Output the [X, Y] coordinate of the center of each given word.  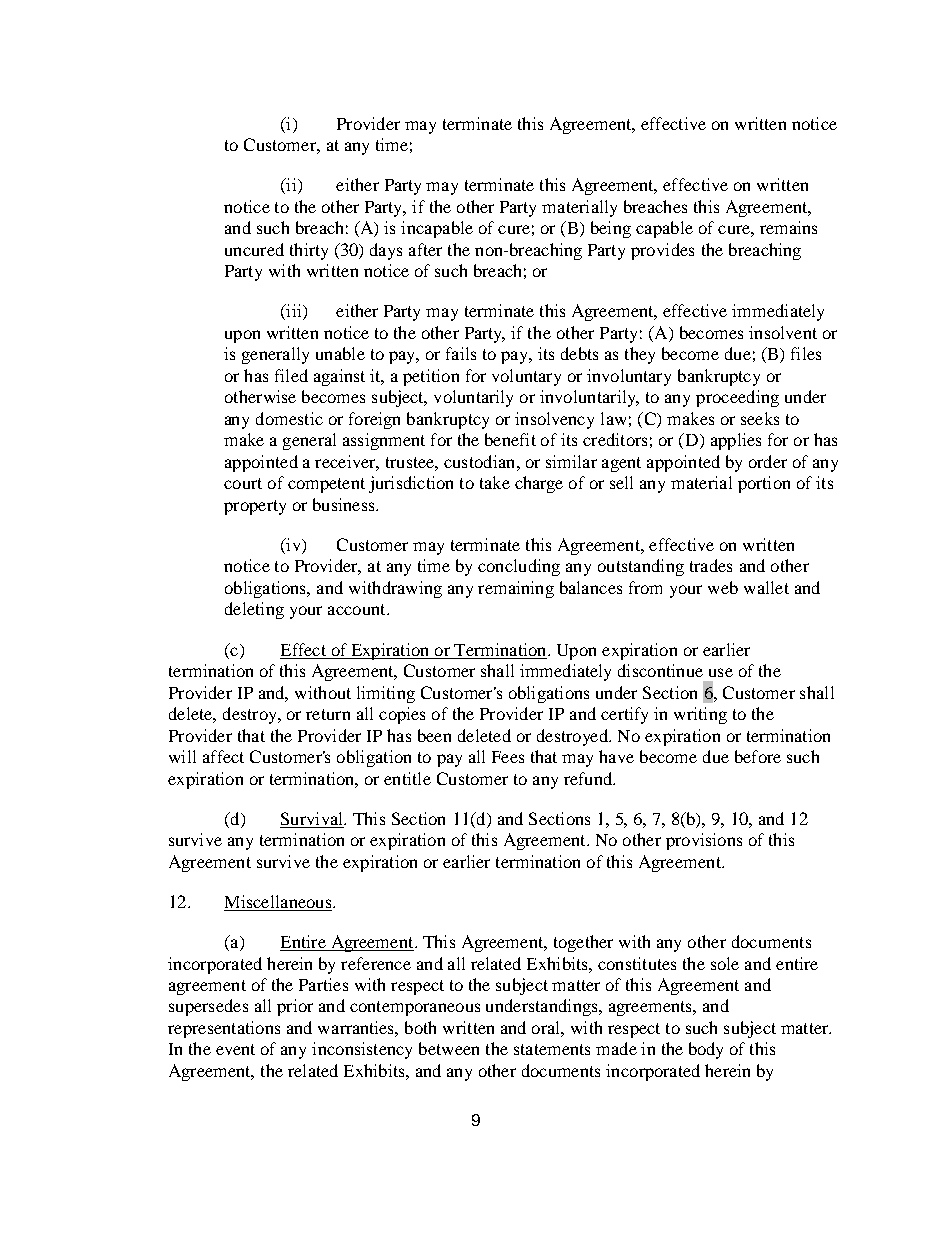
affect [223, 756]
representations [224, 1029]
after [425, 249]
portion [764, 484]
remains [788, 227]
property [255, 507]
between [449, 1048]
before [758, 756]
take [495, 482]
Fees [508, 757]
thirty [309, 251]
